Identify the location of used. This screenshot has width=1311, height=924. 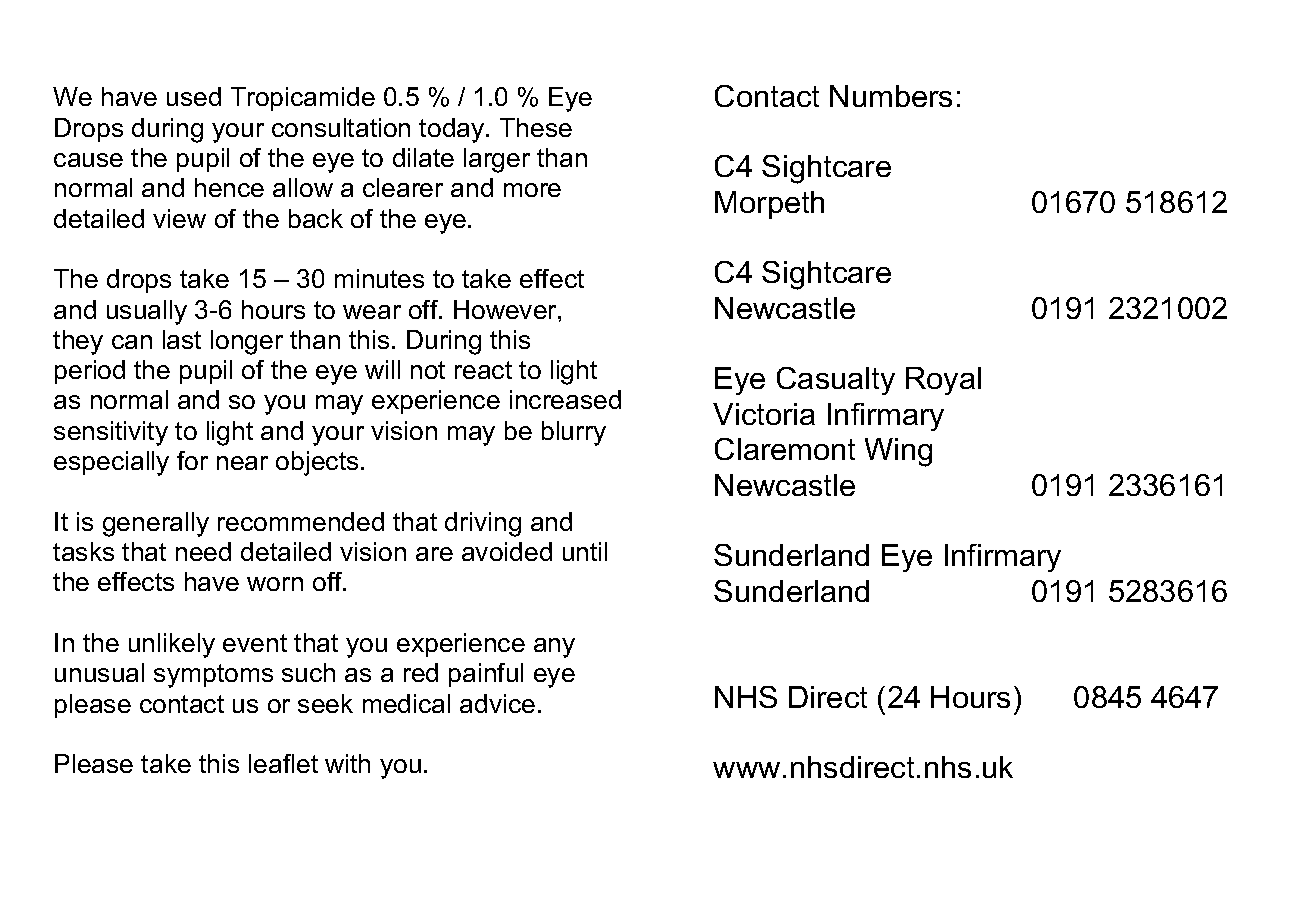
(194, 96).
